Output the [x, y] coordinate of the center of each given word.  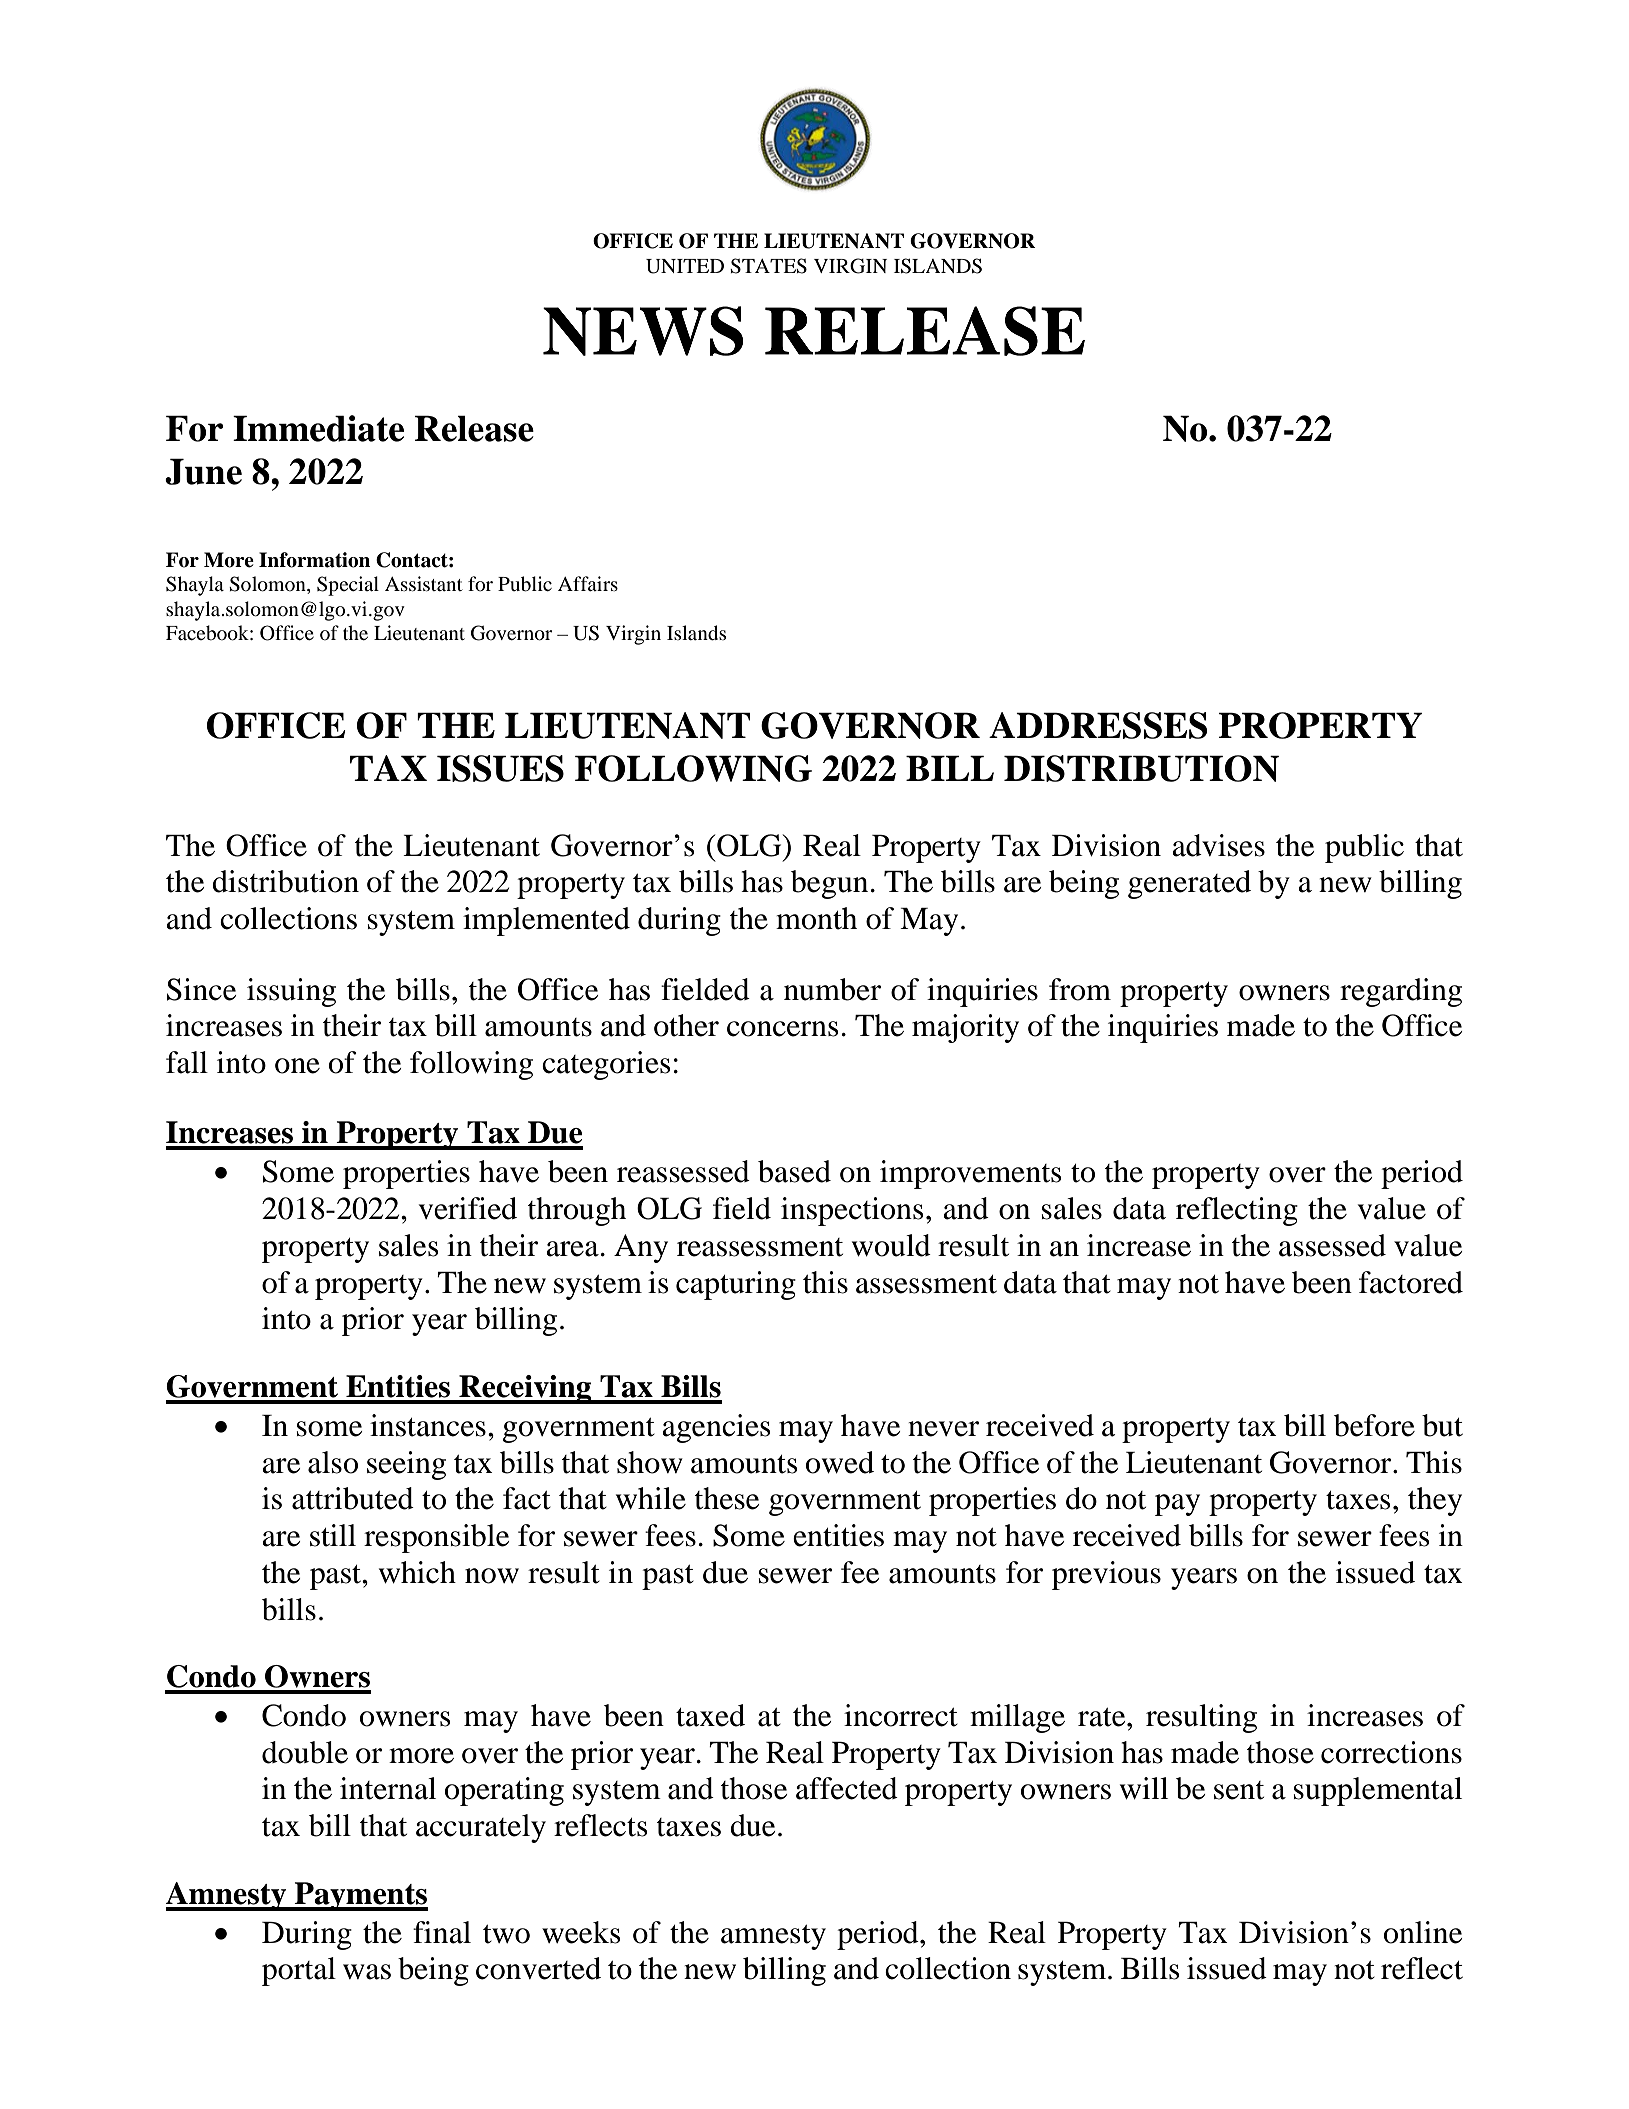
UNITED [685, 266]
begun [829, 884]
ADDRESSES [1098, 725]
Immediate [318, 428]
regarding [1401, 992]
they [1435, 1501]
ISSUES [500, 768]
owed [840, 1462]
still [333, 1535]
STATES [768, 266]
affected [847, 1788]
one [297, 1066]
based [794, 1171]
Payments [360, 1896]
